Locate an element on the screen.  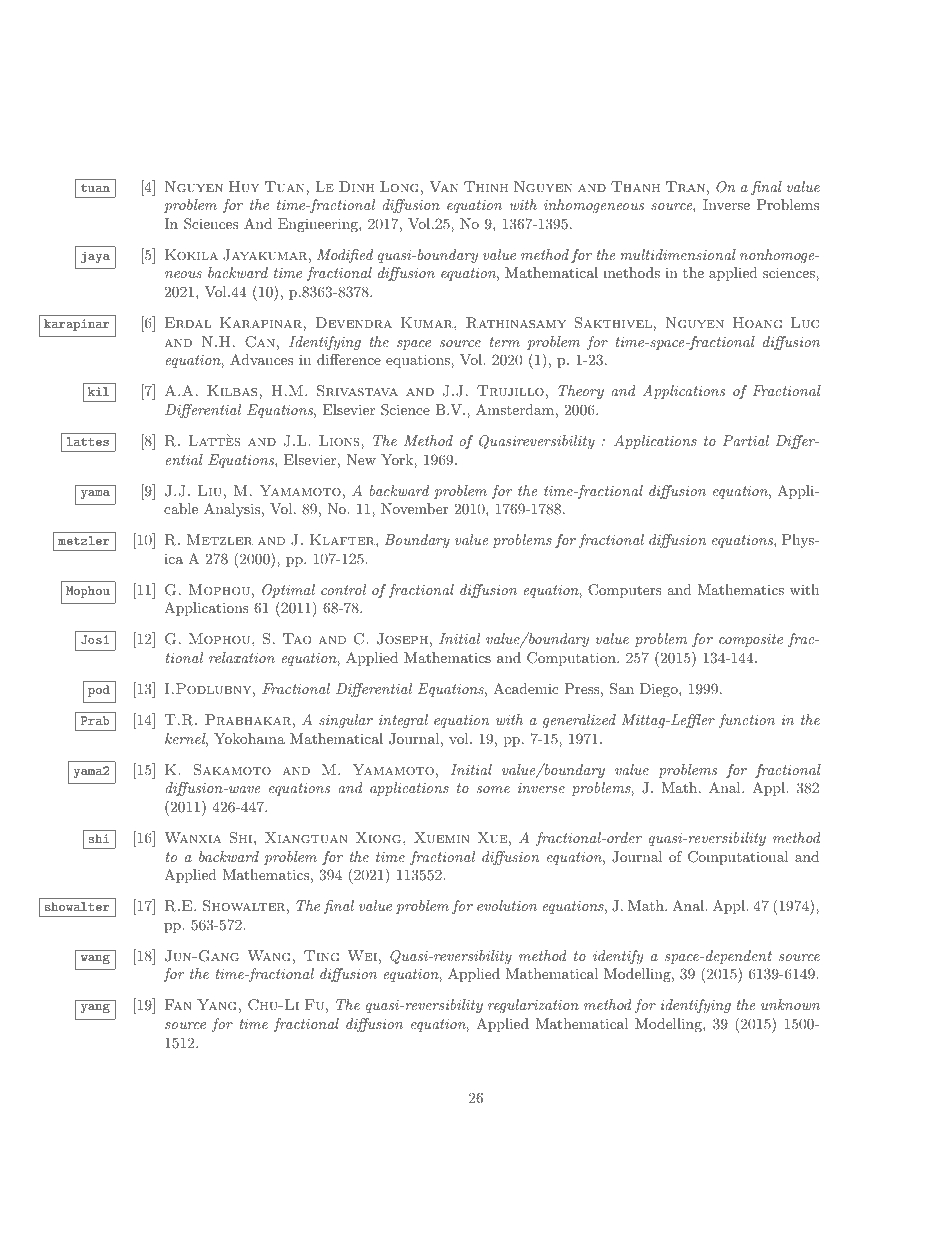
Tran is located at coordinates (685, 186).
